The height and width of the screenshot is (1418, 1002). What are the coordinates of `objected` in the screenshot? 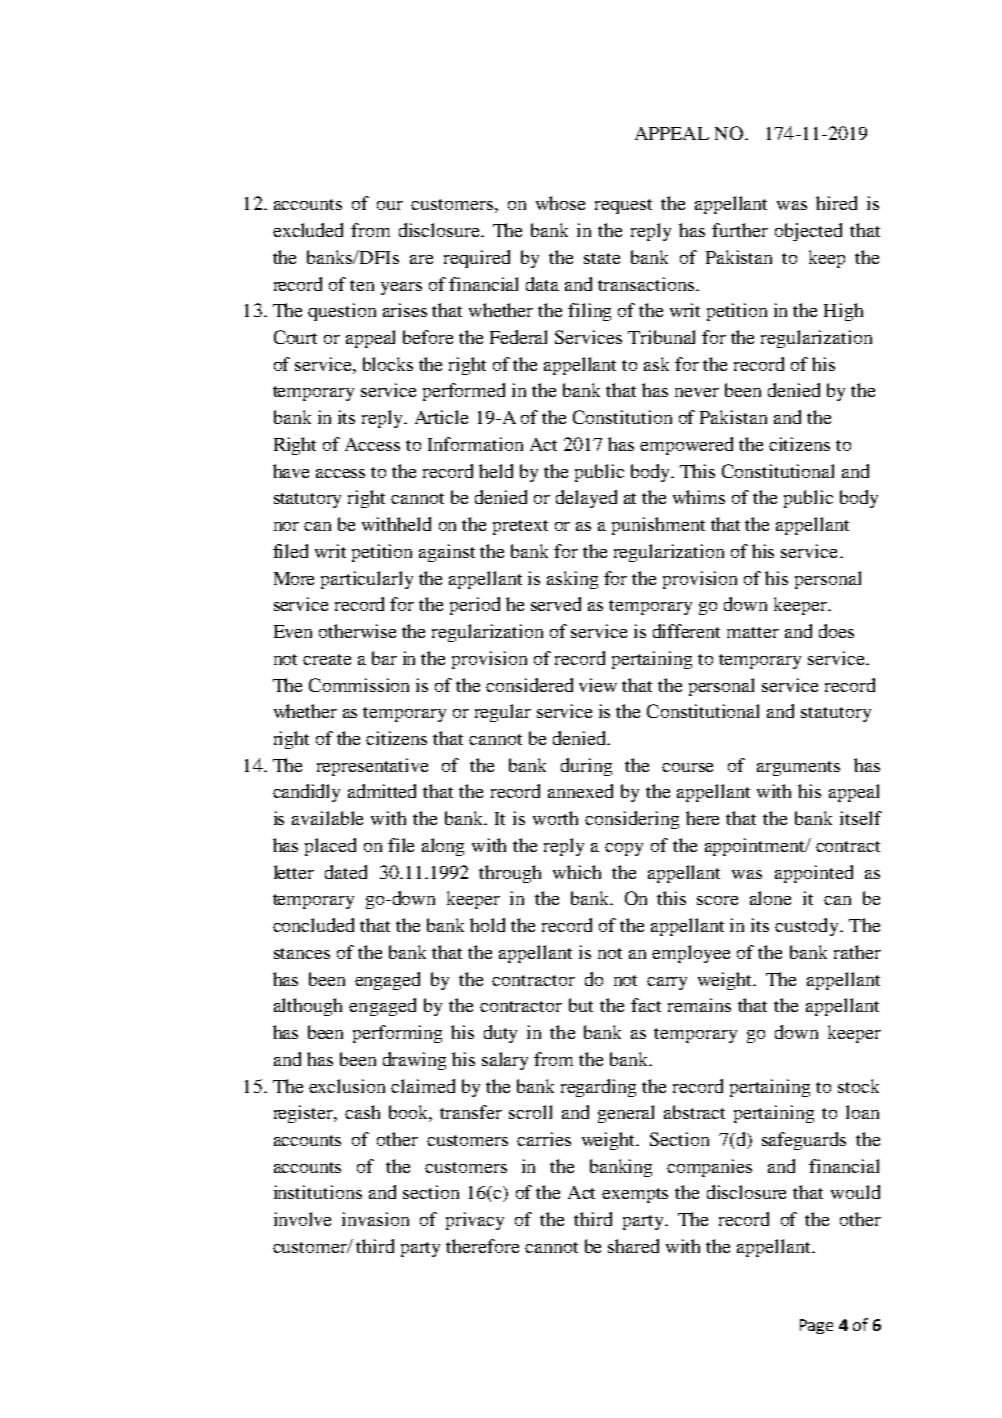 It's located at (808, 232).
